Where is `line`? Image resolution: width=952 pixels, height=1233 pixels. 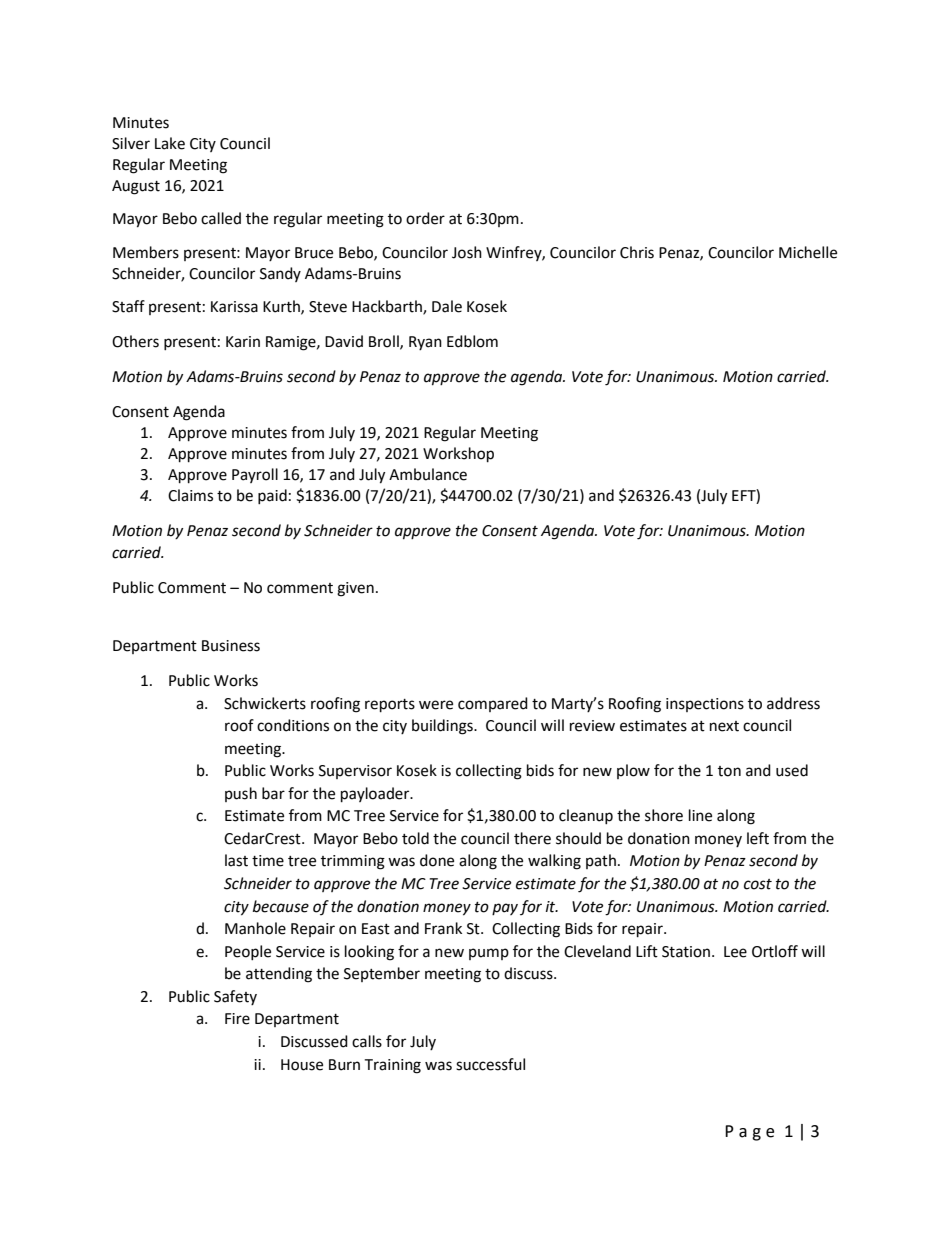
line is located at coordinates (700, 815).
